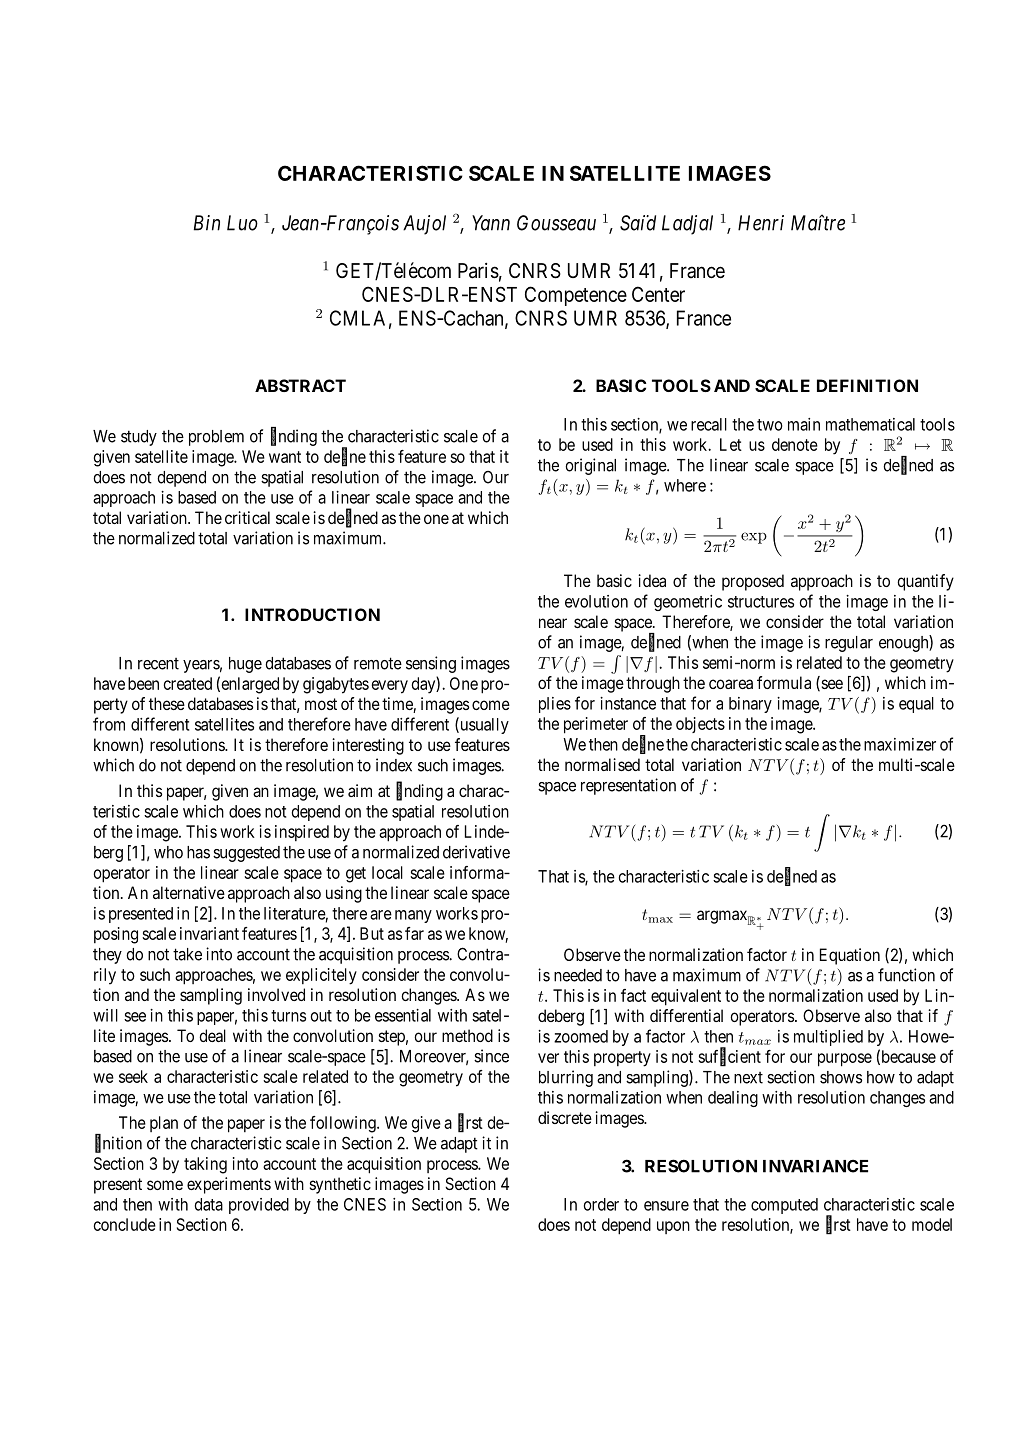 Image resolution: width=1015 pixels, height=1437 pixels. What do you see at coordinates (242, 223) in the screenshot?
I see `Luo` at bounding box center [242, 223].
